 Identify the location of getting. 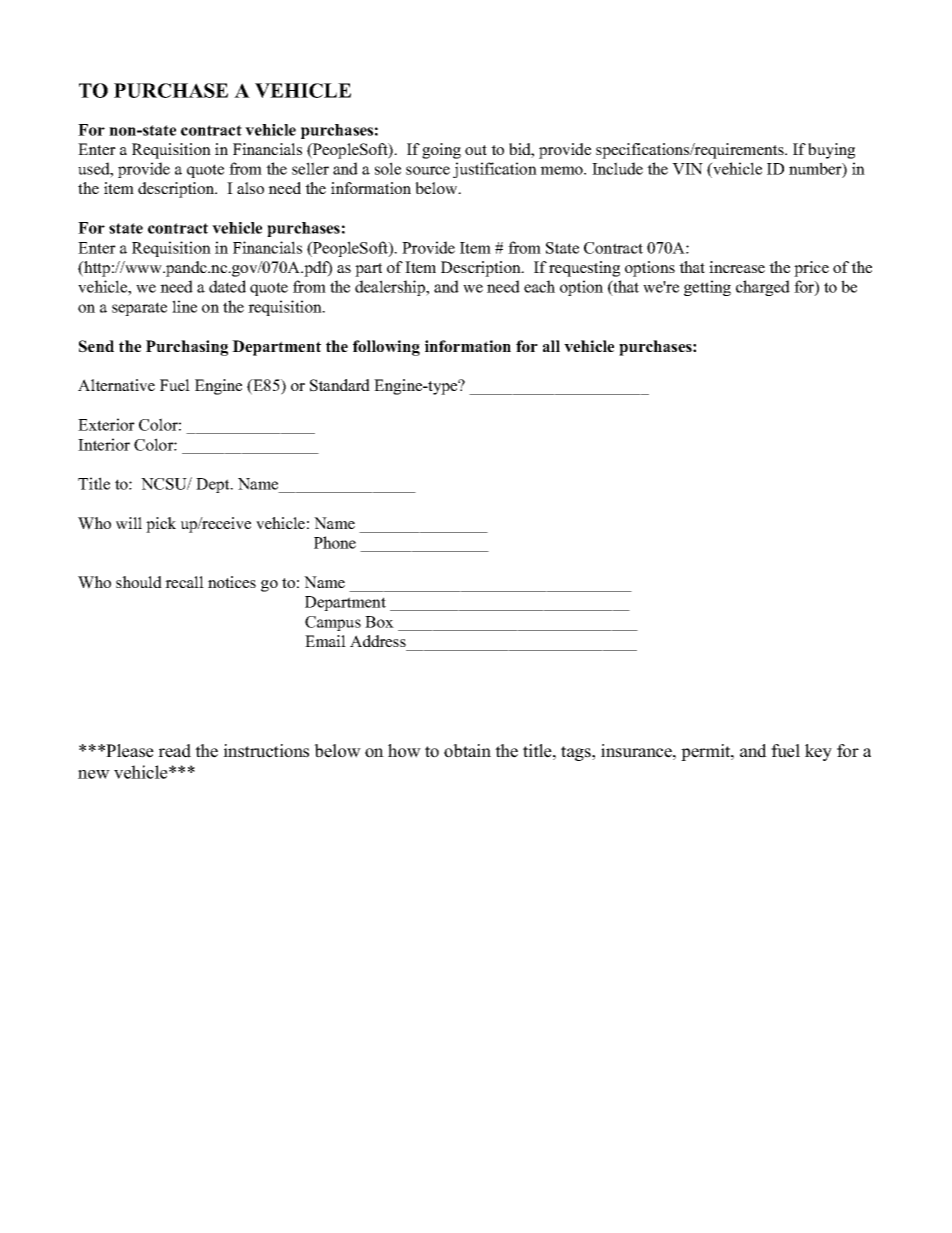
(707, 288).
